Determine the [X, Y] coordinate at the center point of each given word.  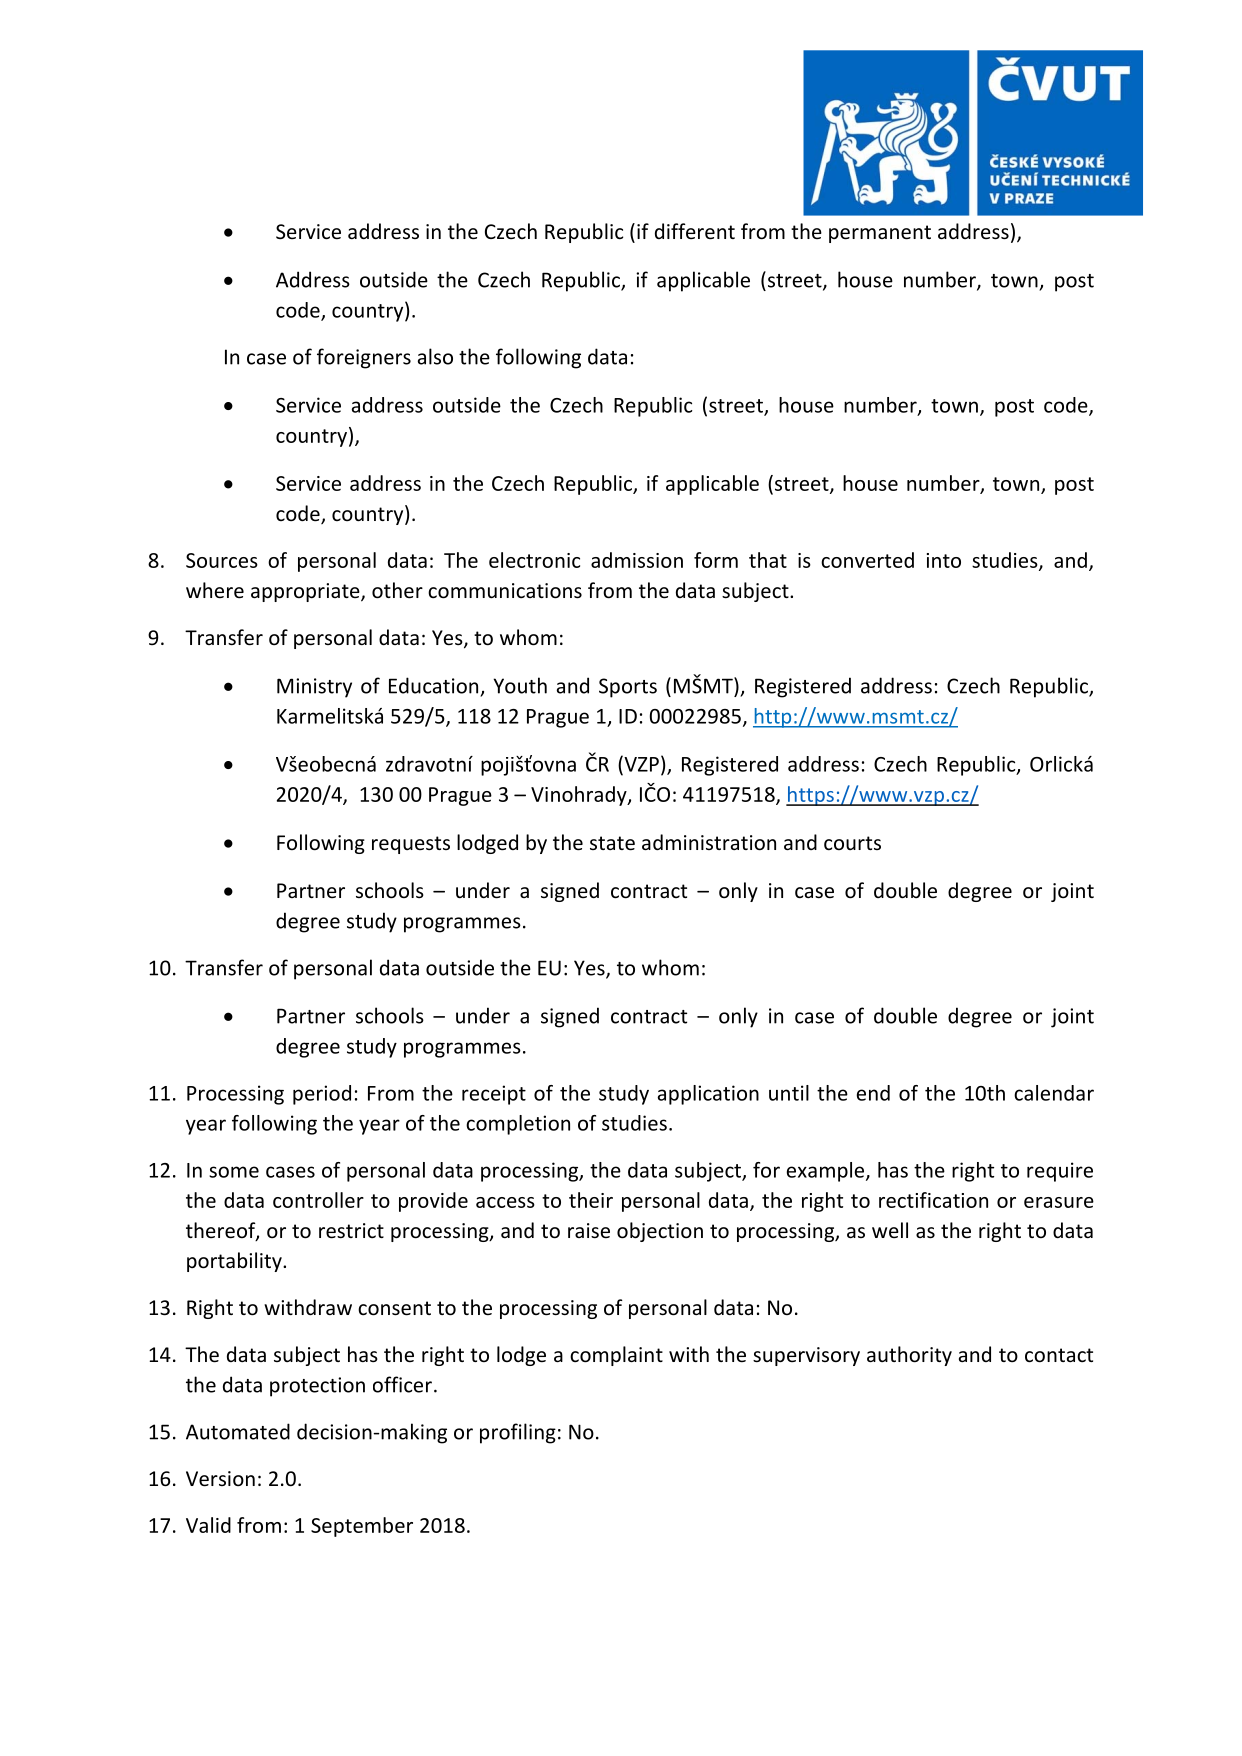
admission [637, 560]
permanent [880, 234]
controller [318, 1200]
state [612, 843]
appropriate [306, 592]
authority [909, 1356]
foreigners [364, 358]
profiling [518, 1433]
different [695, 231]
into [944, 560]
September [362, 1527]
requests [411, 845]
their [591, 1200]
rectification [933, 1200]
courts [852, 843]
